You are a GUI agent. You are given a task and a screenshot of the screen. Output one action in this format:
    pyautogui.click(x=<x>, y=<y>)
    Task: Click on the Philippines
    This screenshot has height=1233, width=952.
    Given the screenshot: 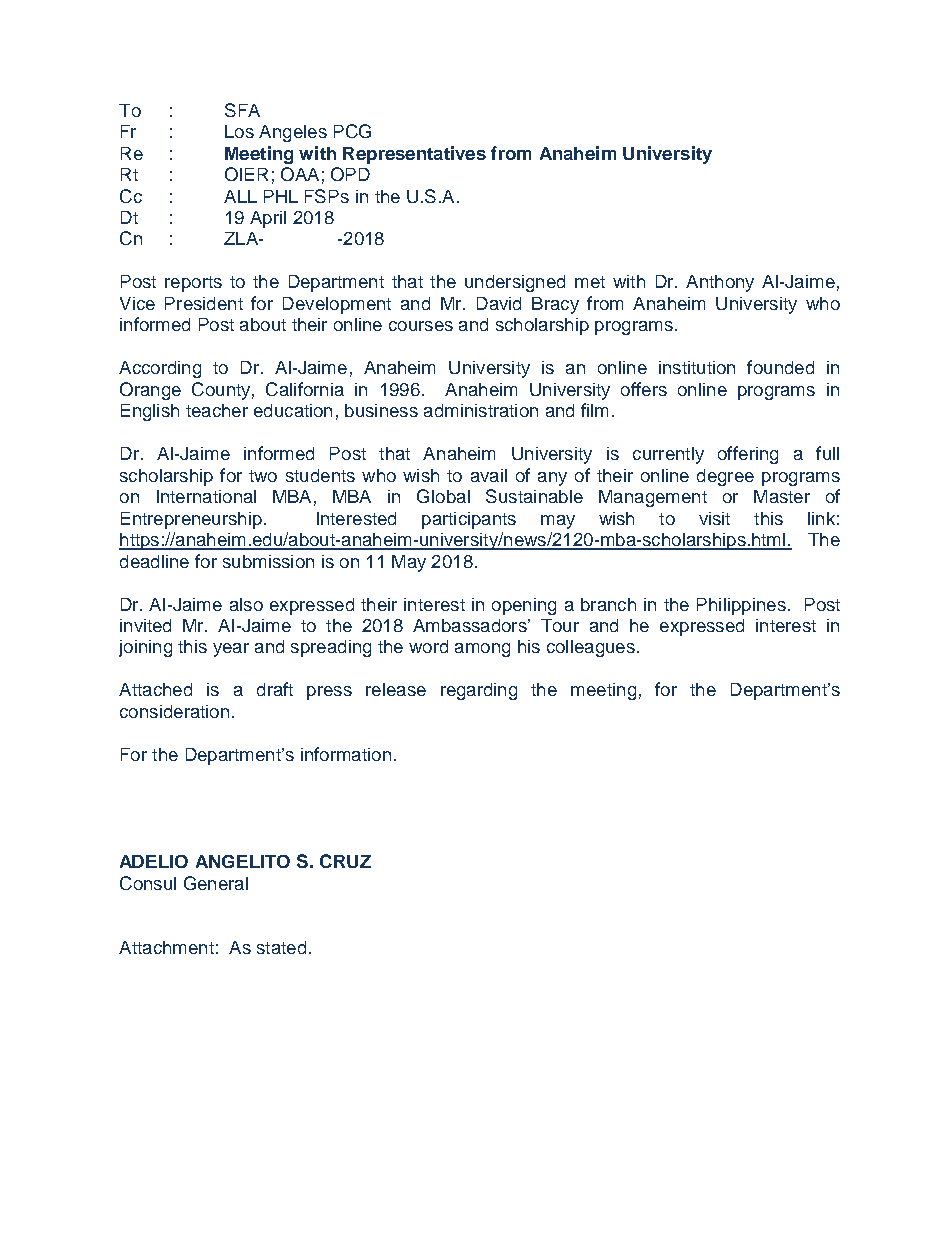 What is the action you would take?
    pyautogui.click(x=741, y=606)
